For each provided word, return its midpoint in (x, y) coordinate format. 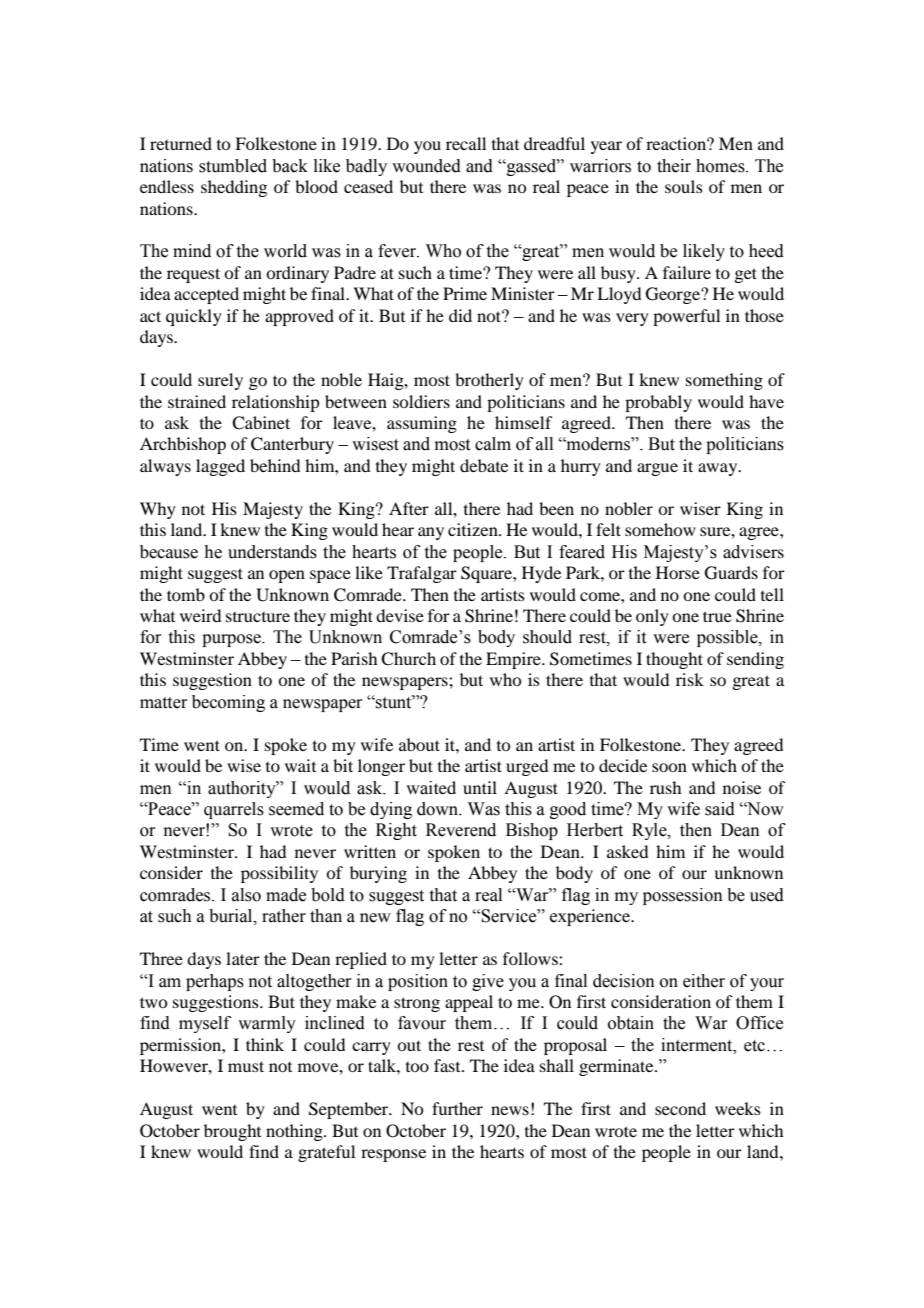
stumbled (233, 166)
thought (674, 660)
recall (466, 143)
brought (232, 1132)
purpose (232, 640)
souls (684, 186)
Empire (514, 660)
